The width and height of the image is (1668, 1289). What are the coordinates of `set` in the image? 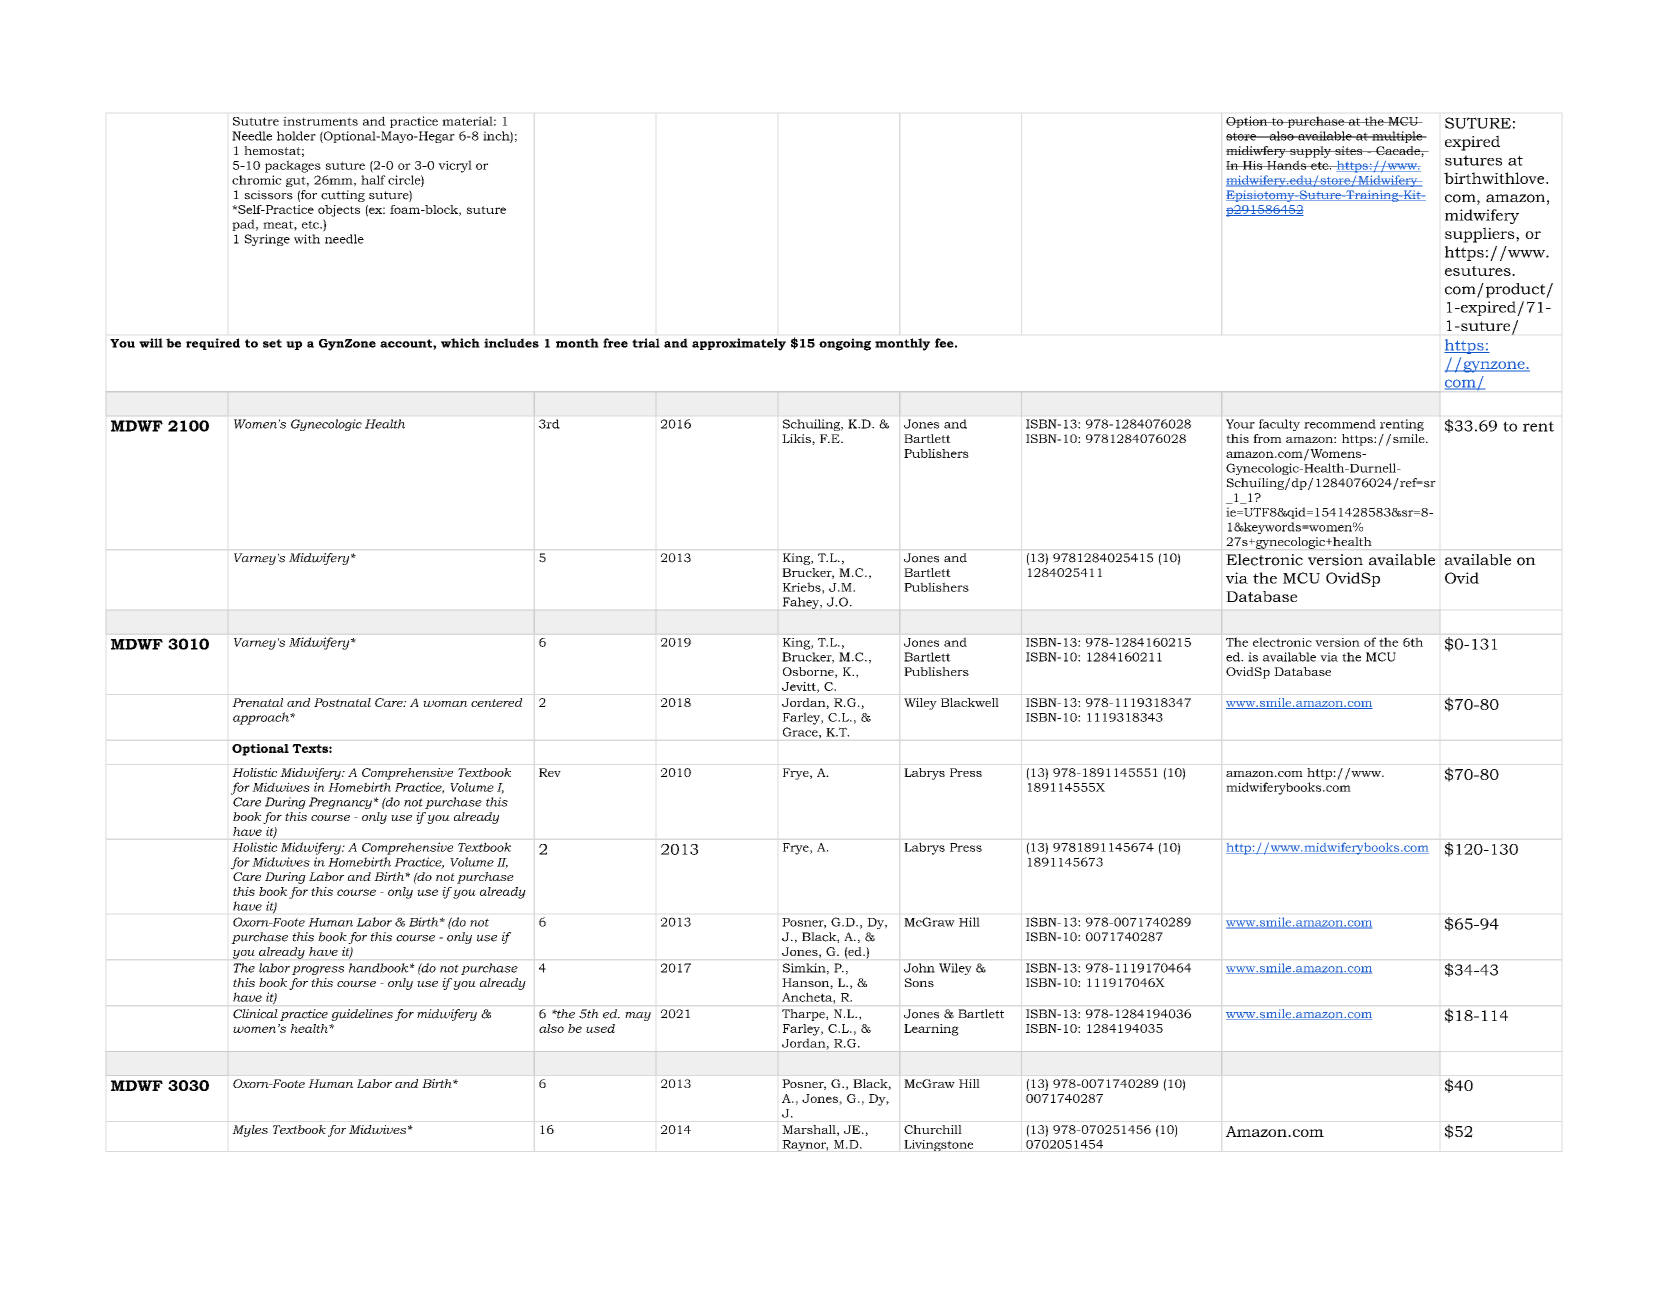 It's located at (272, 343).
